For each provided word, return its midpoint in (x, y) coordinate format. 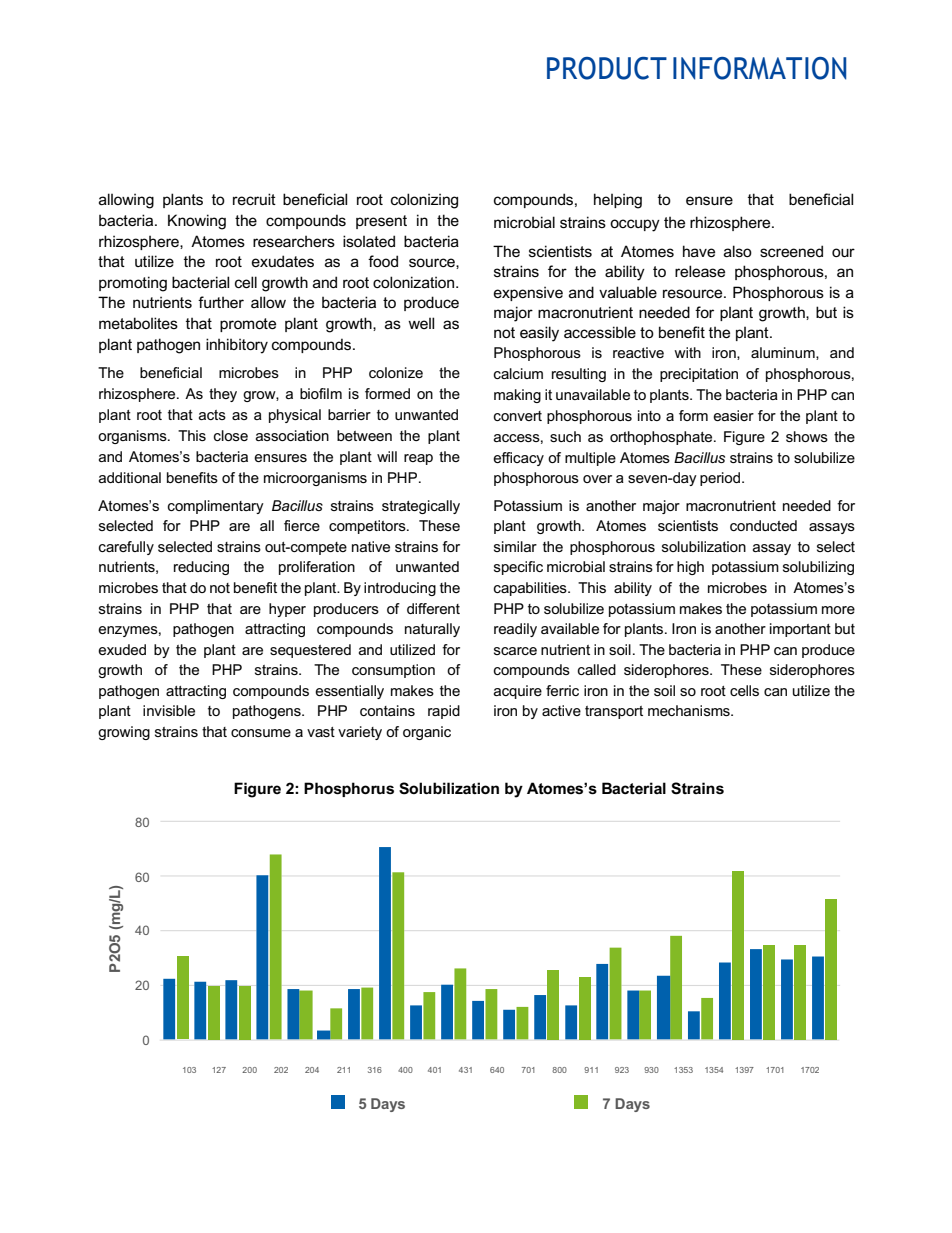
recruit (254, 199)
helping (618, 201)
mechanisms (690, 710)
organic (427, 733)
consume (261, 733)
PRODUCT (607, 68)
